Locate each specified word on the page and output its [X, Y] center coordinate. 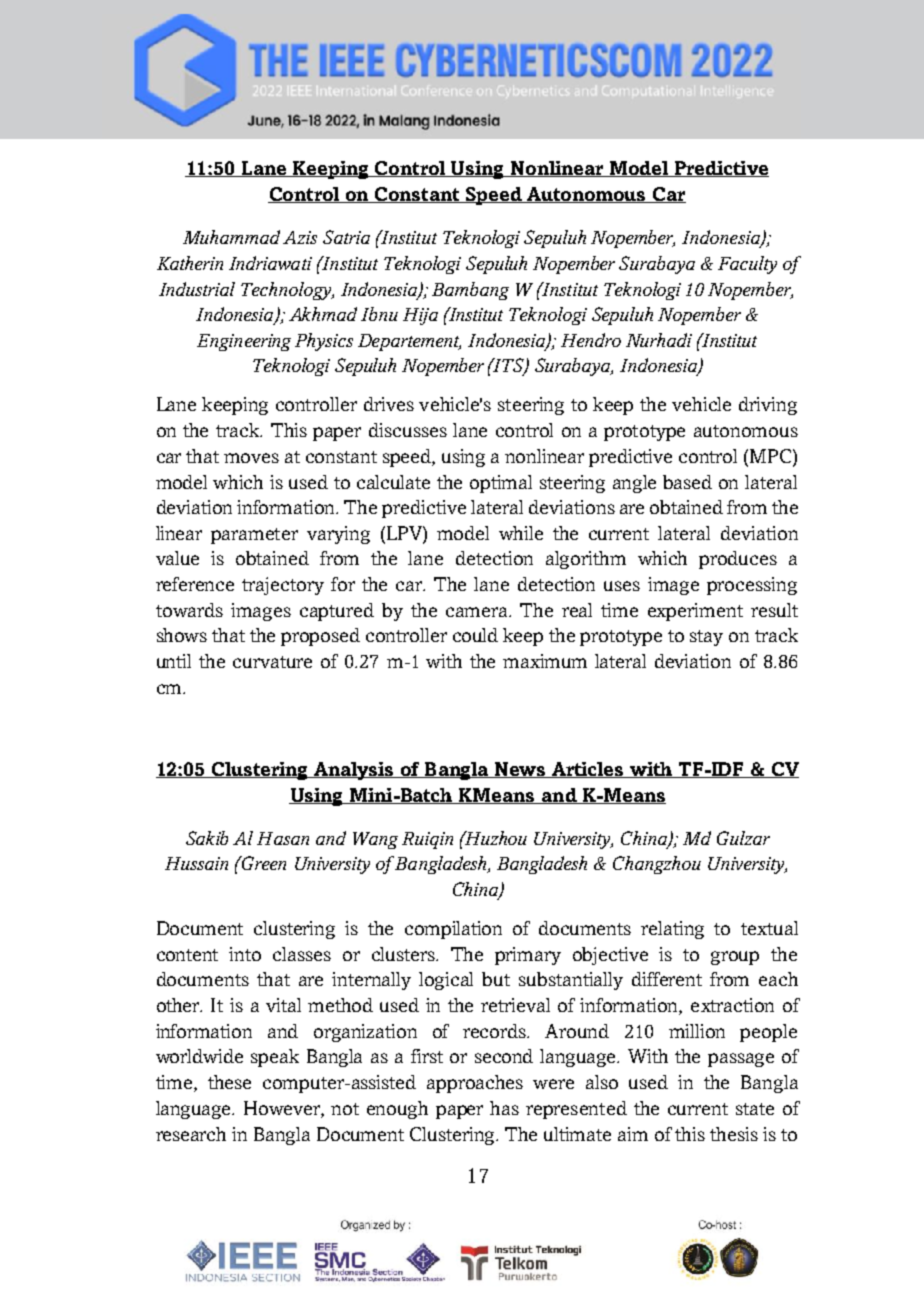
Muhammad [231, 237]
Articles [588, 770]
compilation [453, 930]
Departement [409, 342]
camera [478, 612]
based [687, 482]
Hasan [283, 838]
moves [251, 458]
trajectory [283, 586]
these [229, 1082]
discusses [408, 430]
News [520, 770]
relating [672, 930]
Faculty [747, 265]
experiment [695, 612]
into [245, 954]
